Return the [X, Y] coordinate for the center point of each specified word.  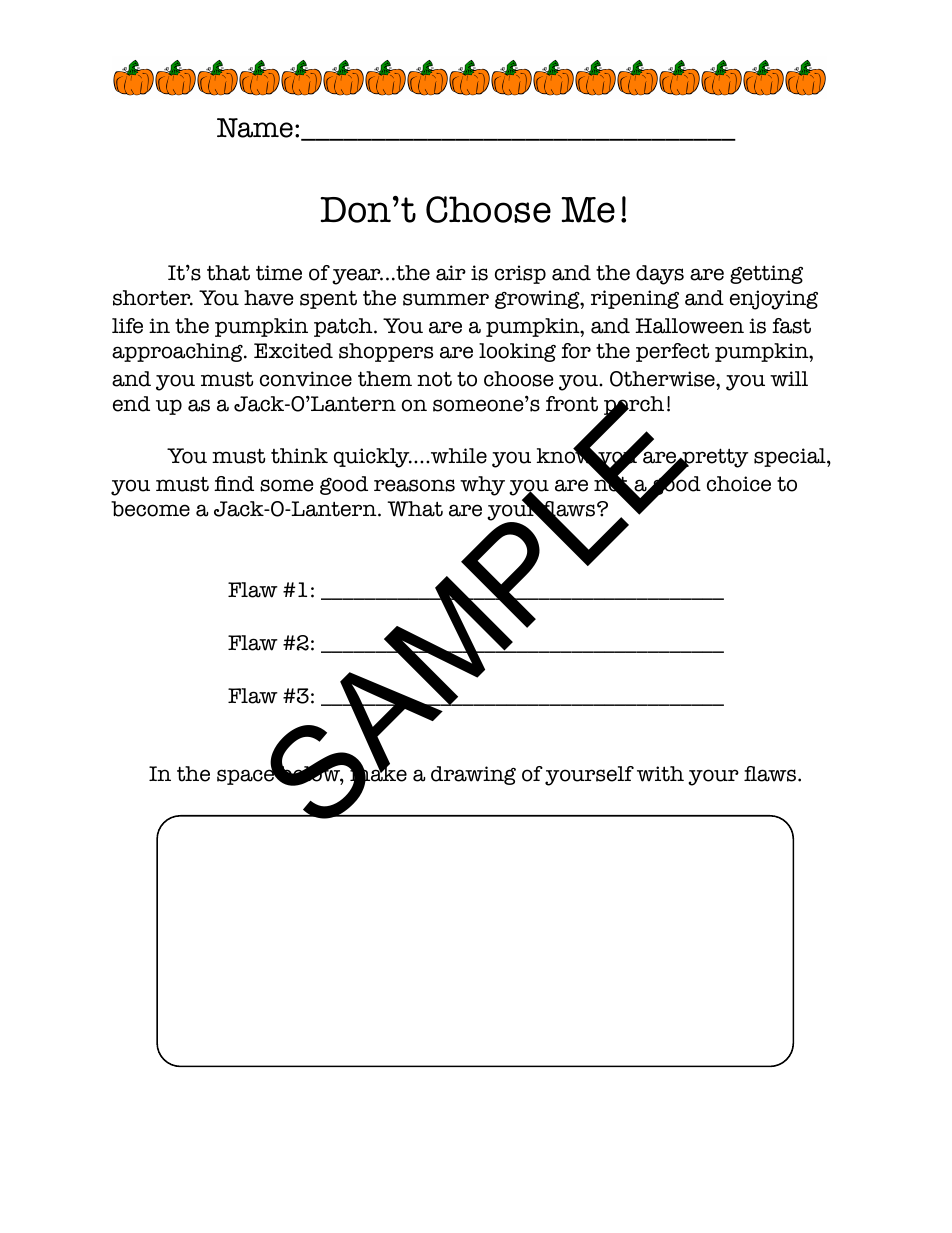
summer [446, 299]
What [415, 509]
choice [739, 484]
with [660, 774]
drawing [473, 775]
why [482, 486]
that [228, 273]
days [660, 275]
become [150, 509]
